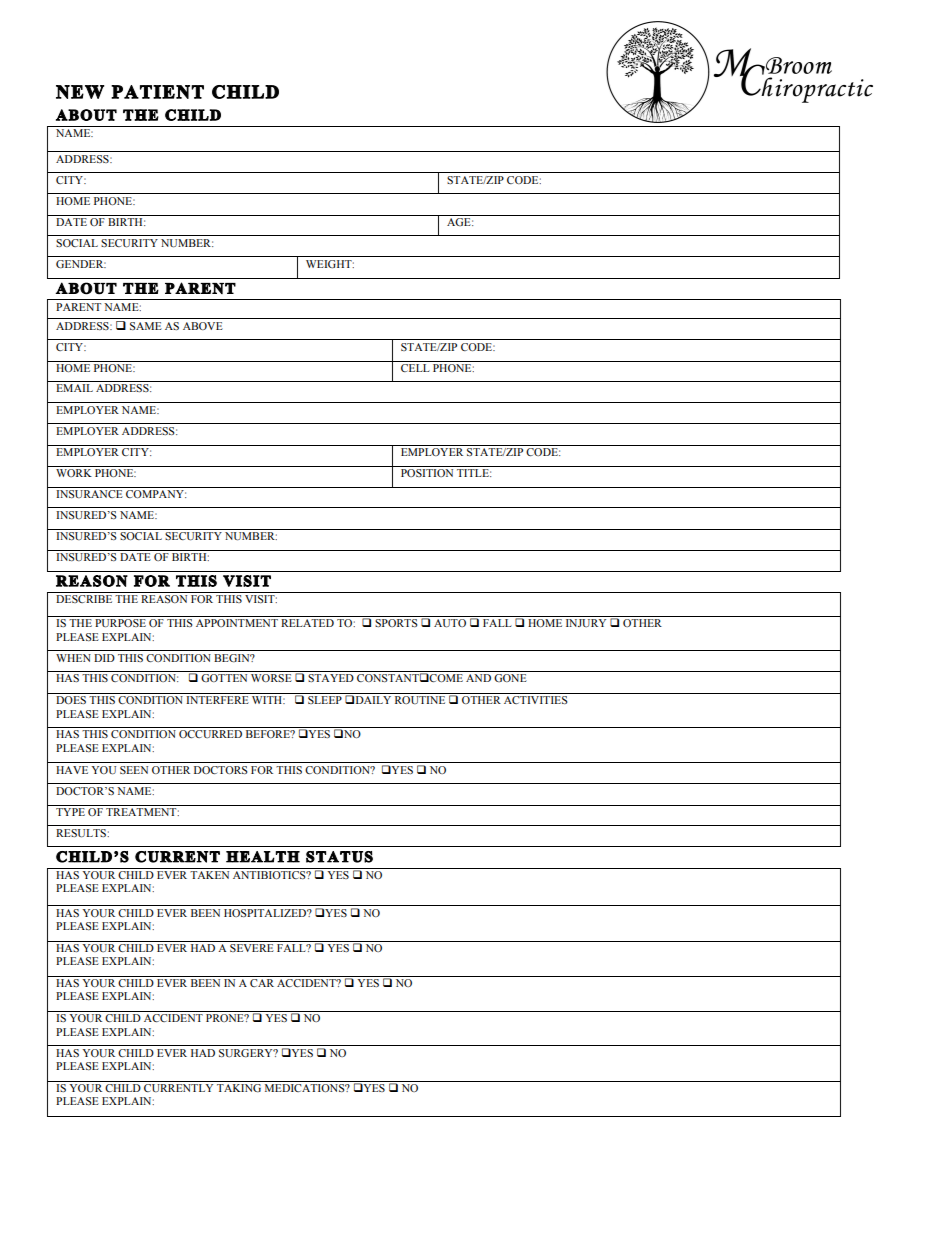 The height and width of the page is (1233, 952). I want to click on PATIENT, so click(157, 92).
